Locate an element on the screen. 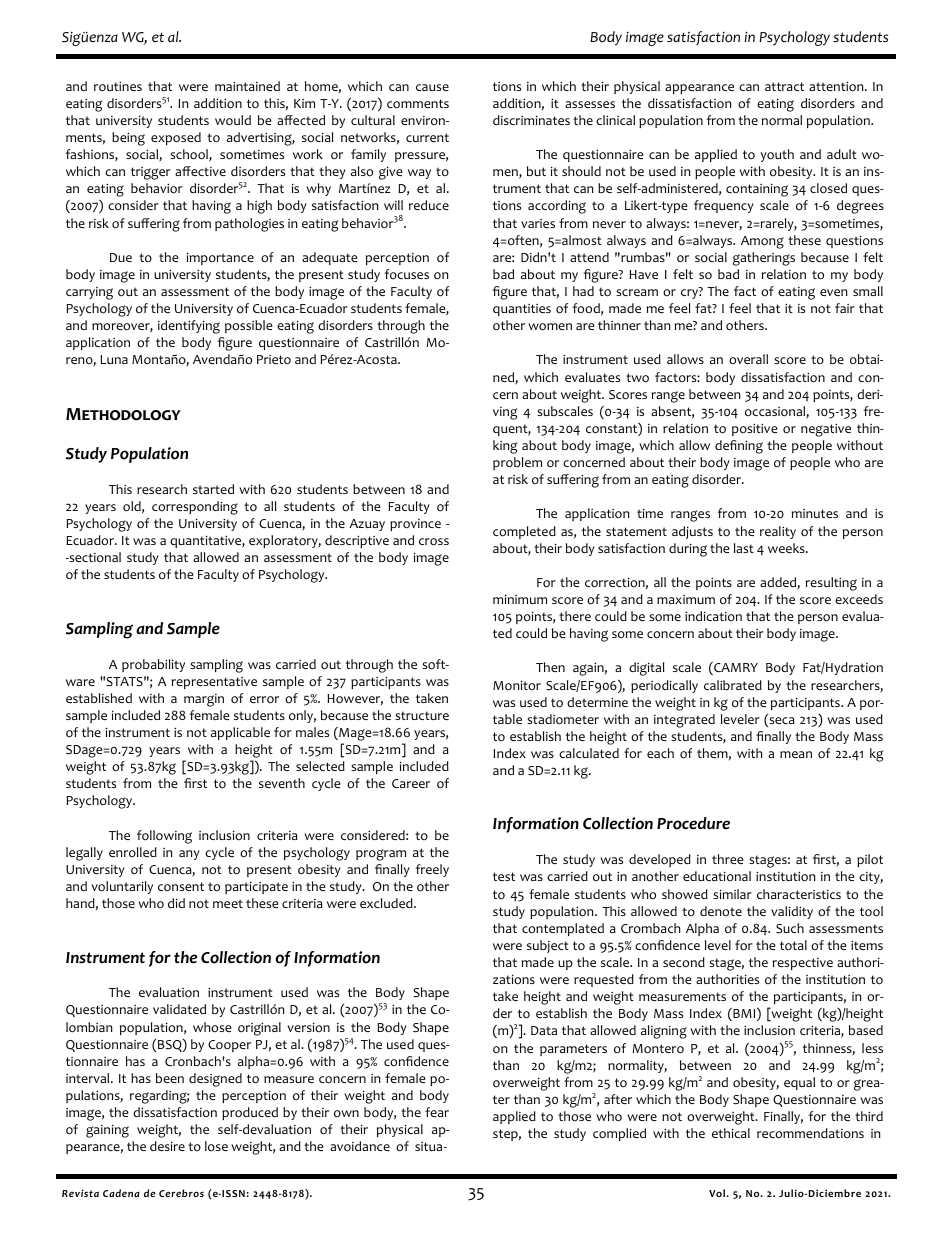 This screenshot has width=952, height=1233. attract is located at coordinates (784, 86).
